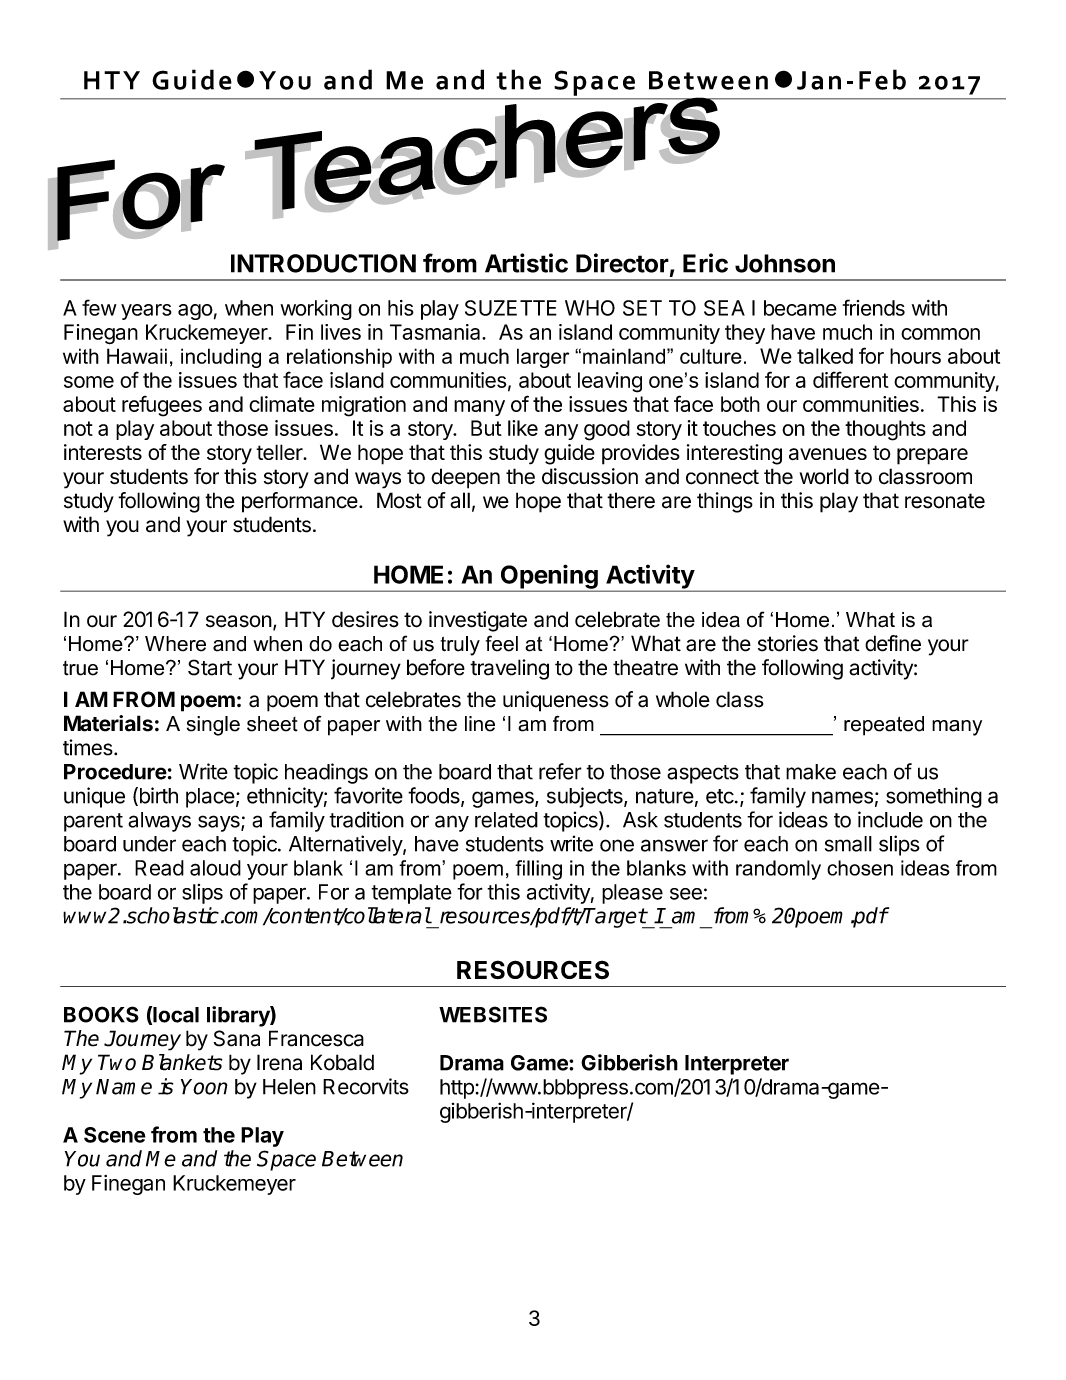  I want to click on traveling, so click(509, 669).
